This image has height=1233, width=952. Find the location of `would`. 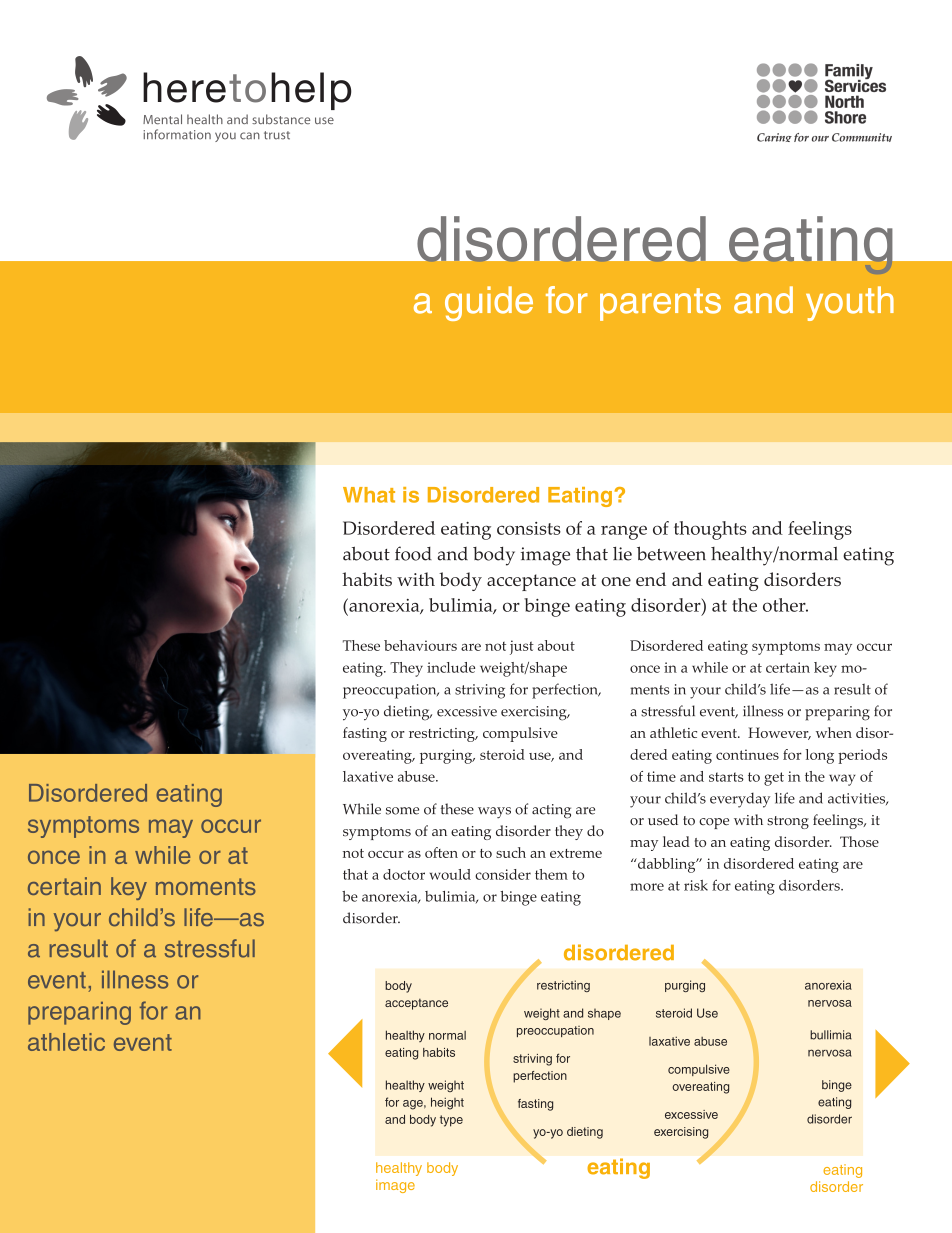

would is located at coordinates (450, 874).
